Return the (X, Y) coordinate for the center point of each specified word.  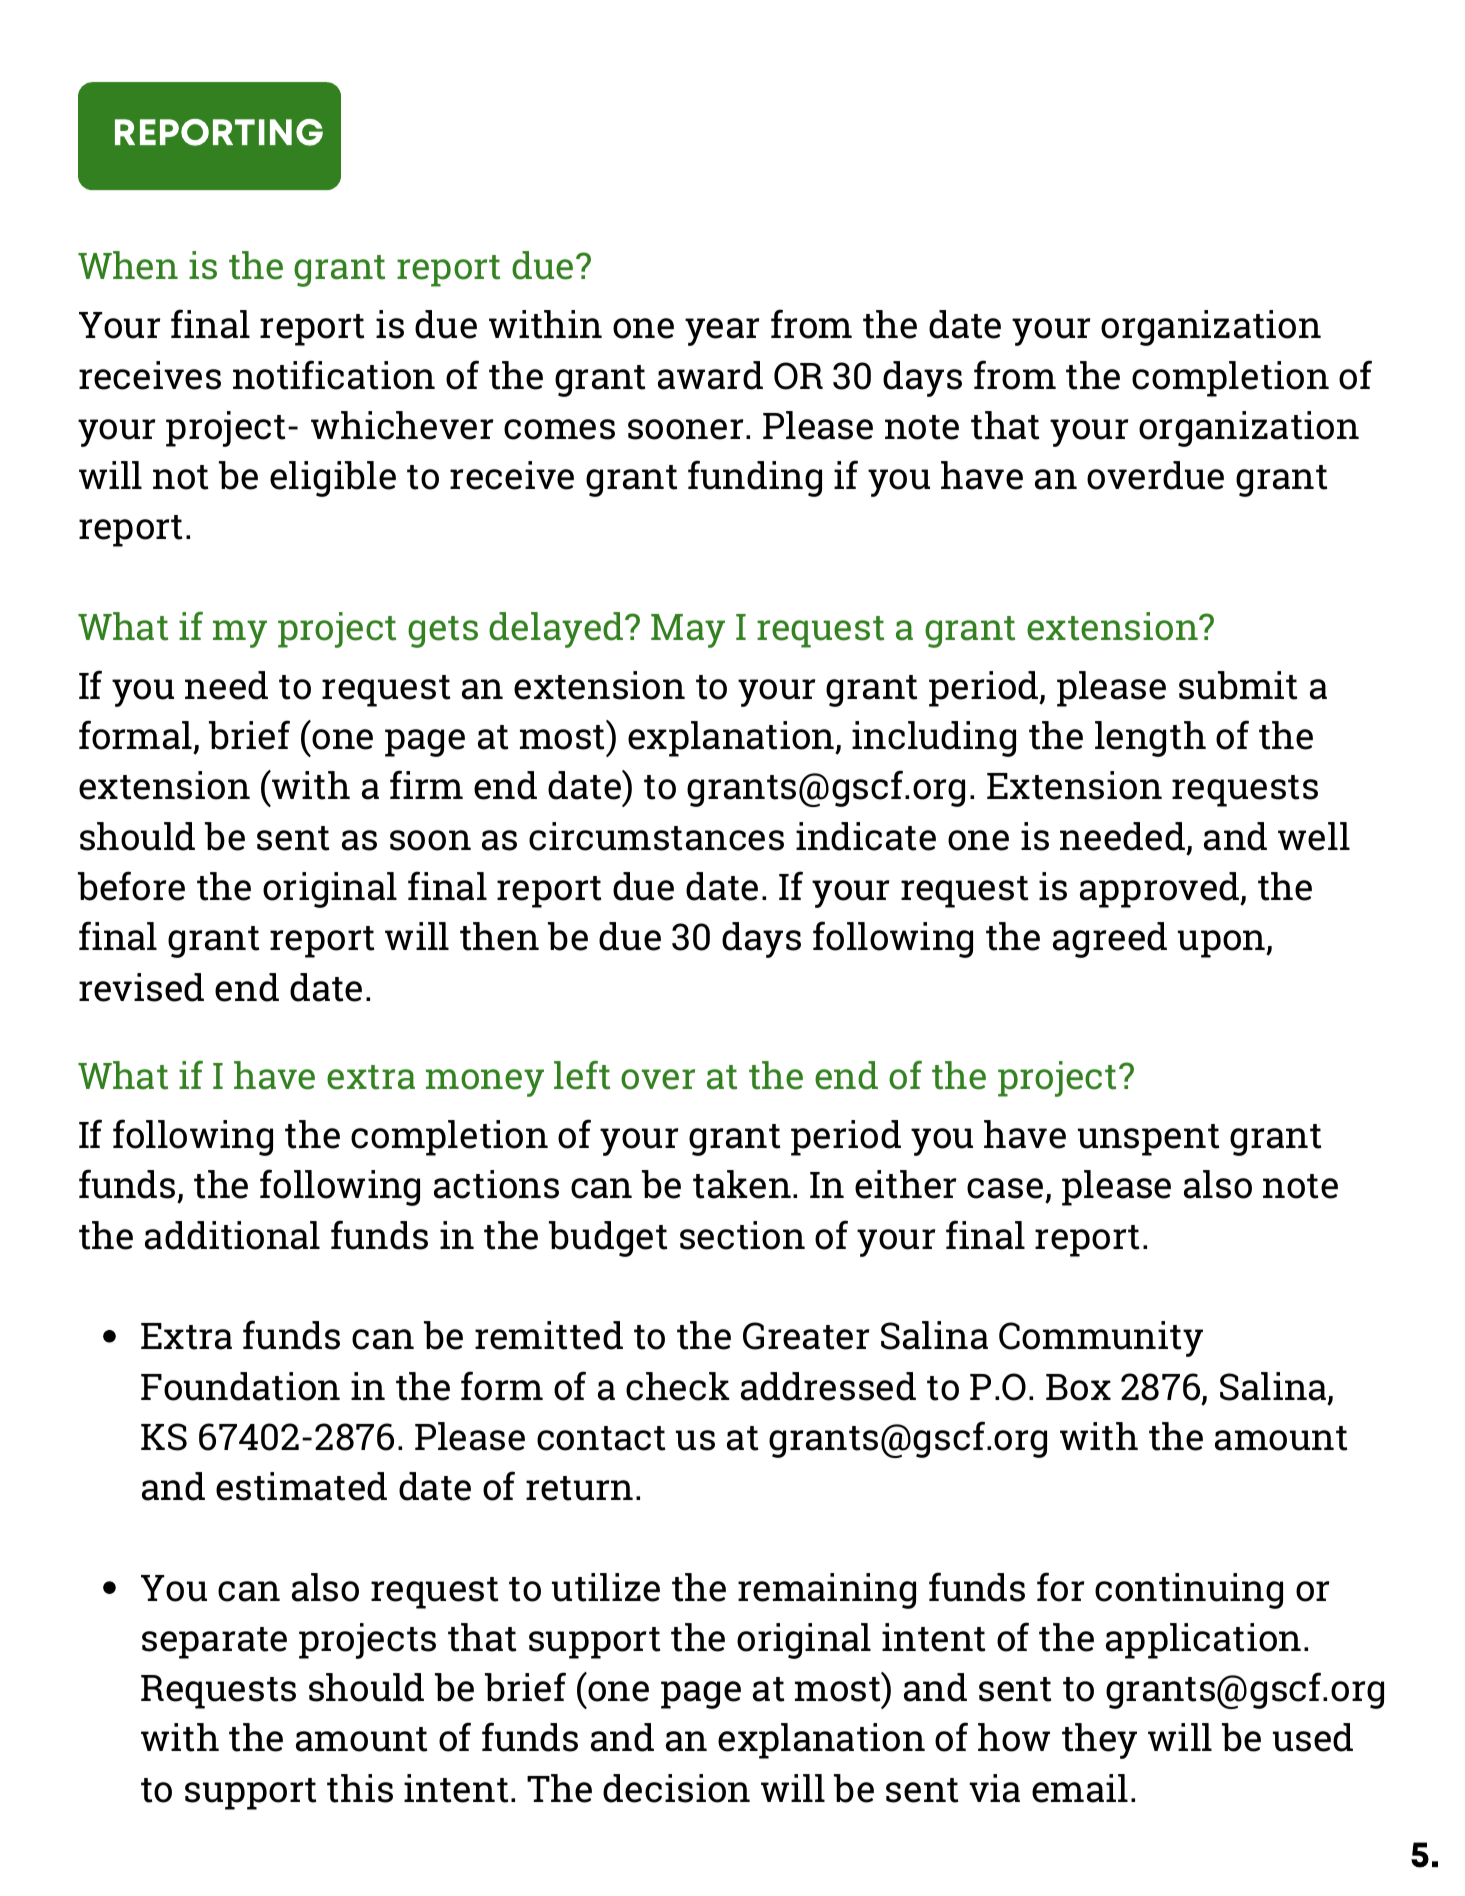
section (742, 1235)
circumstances (656, 836)
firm (426, 784)
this (360, 1788)
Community (1101, 1339)
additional (232, 1235)
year (722, 332)
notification (334, 375)
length (1150, 739)
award (710, 375)
